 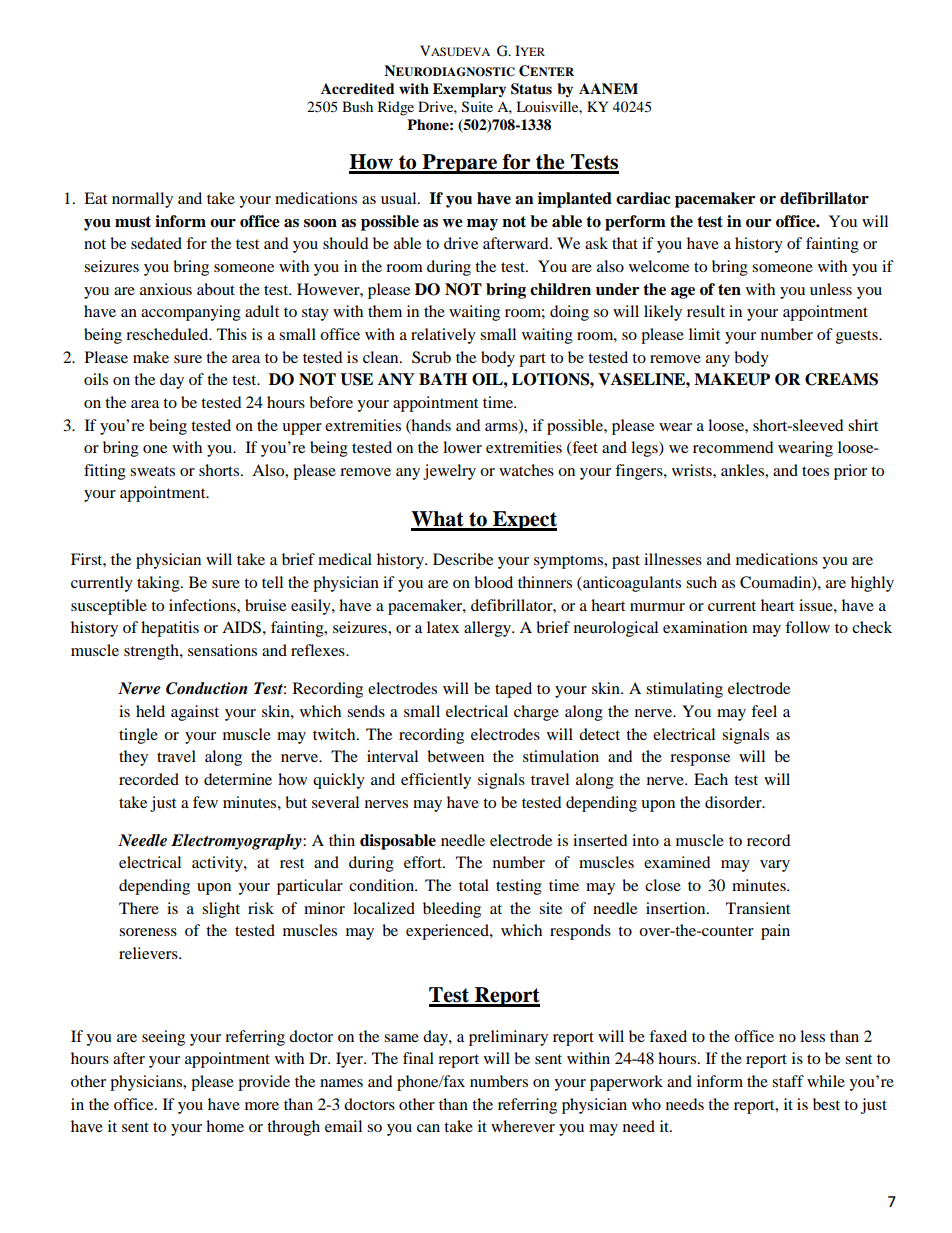 I want to click on Suite, so click(x=477, y=107).
